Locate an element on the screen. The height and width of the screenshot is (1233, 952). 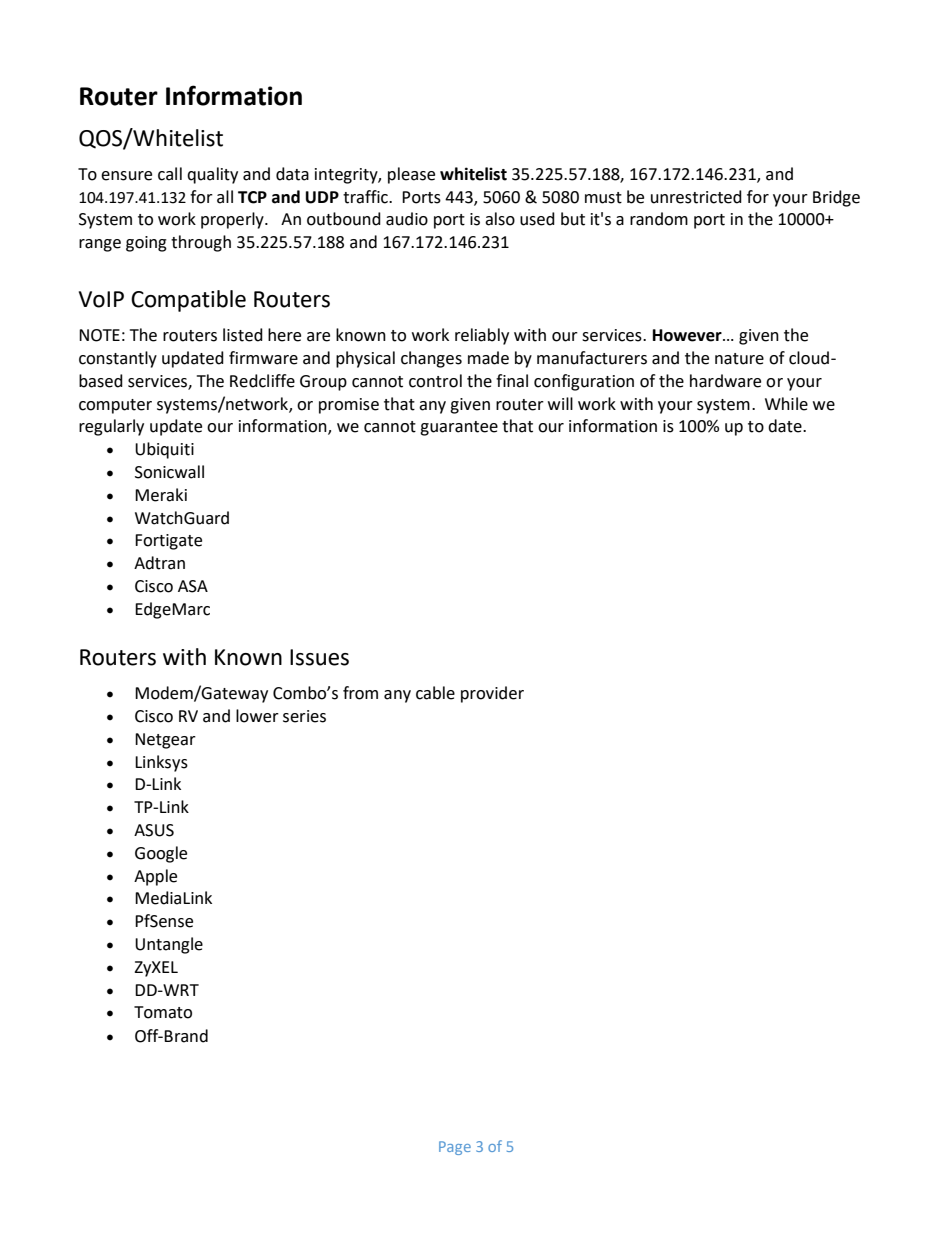
Apple is located at coordinates (155, 877).
